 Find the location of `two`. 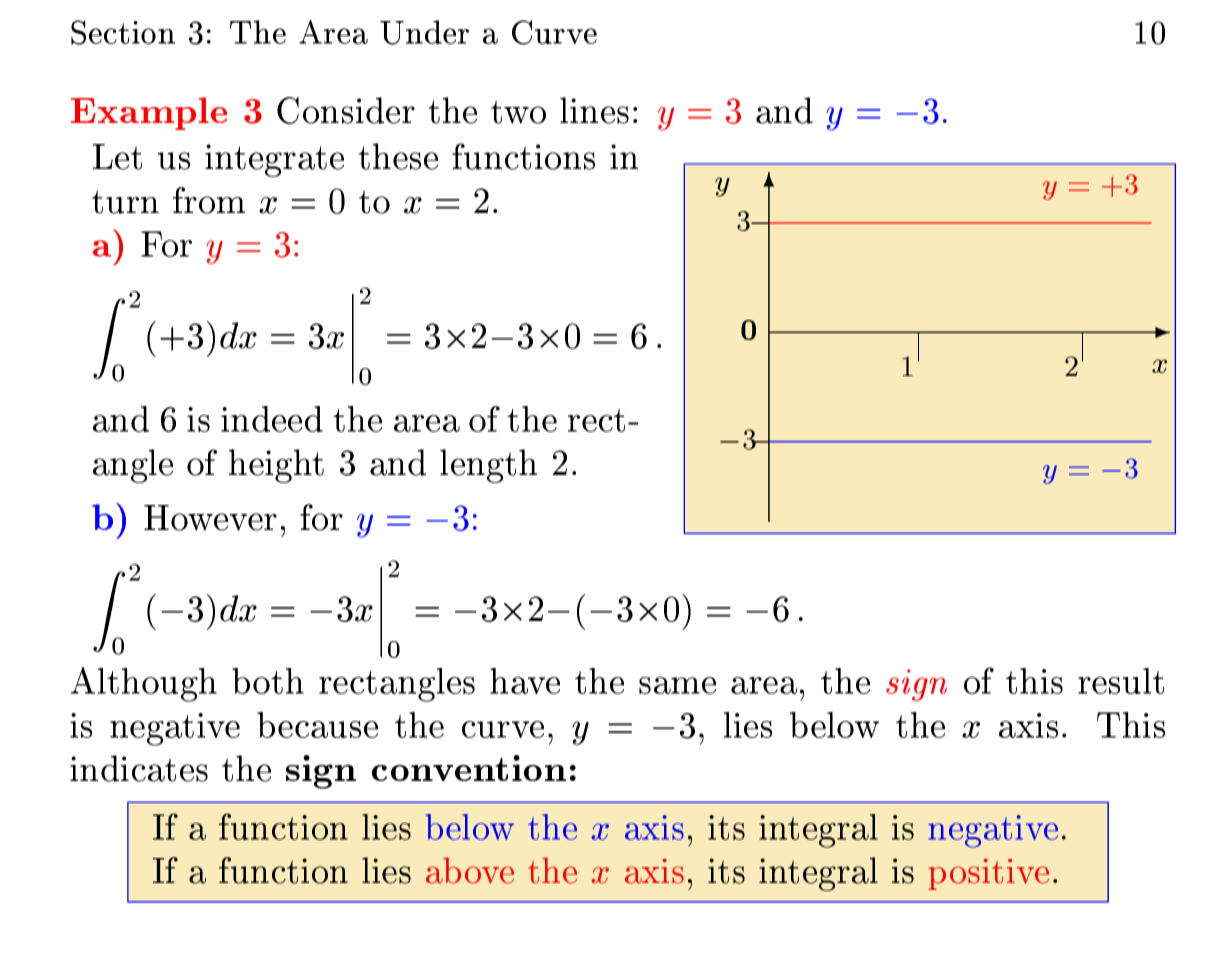

two is located at coordinates (518, 112).
